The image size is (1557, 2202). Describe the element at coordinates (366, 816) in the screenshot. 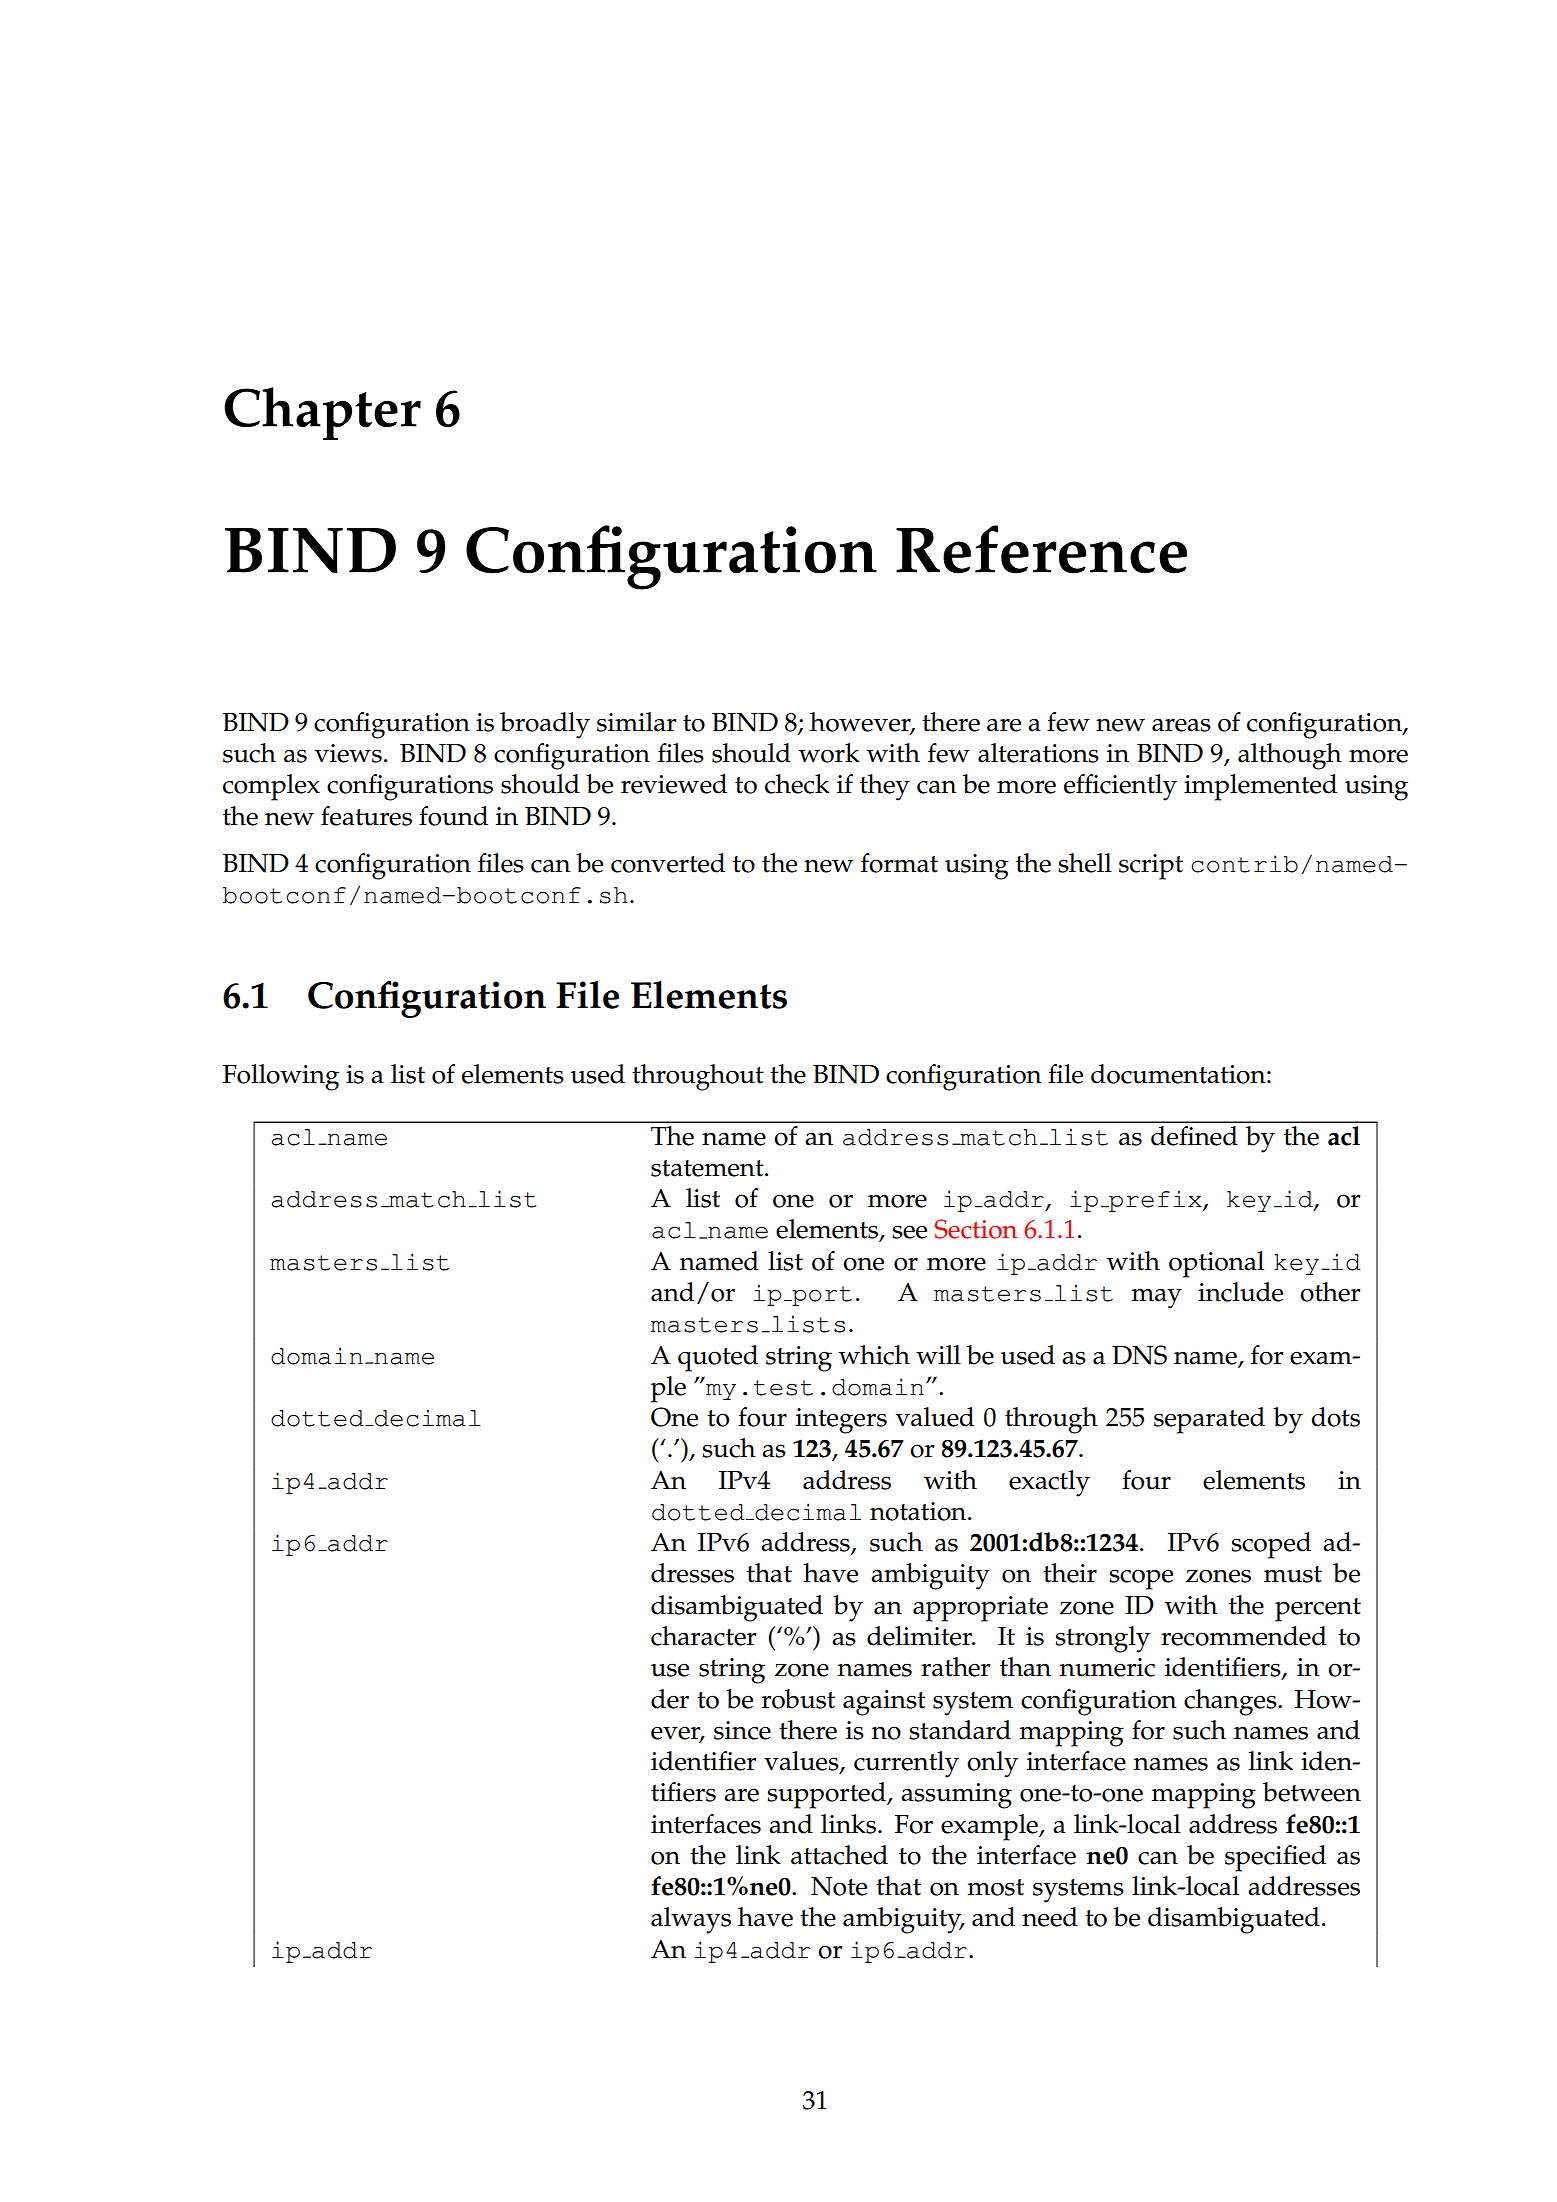

I see `features` at that location.
